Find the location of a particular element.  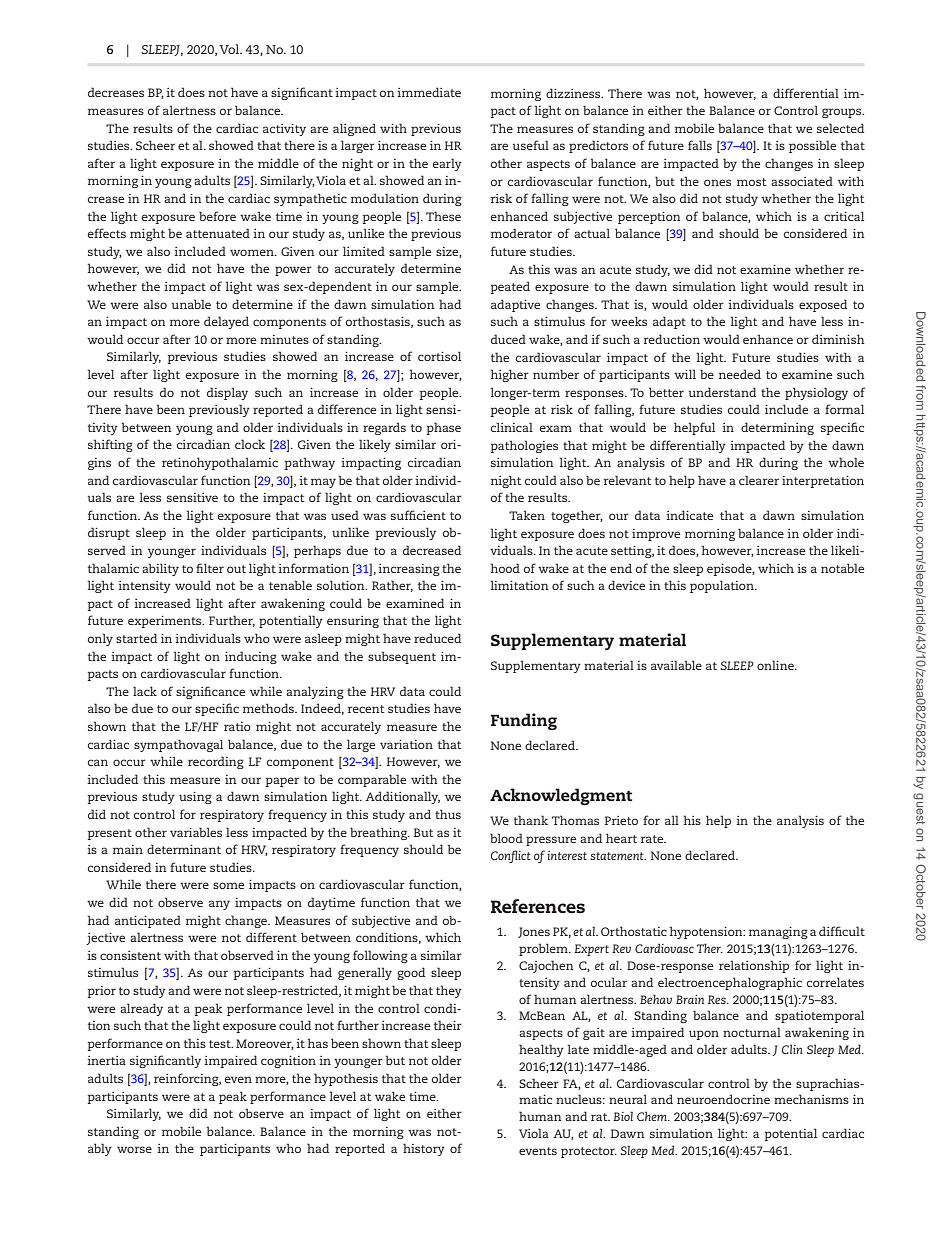

online is located at coordinates (776, 665).
